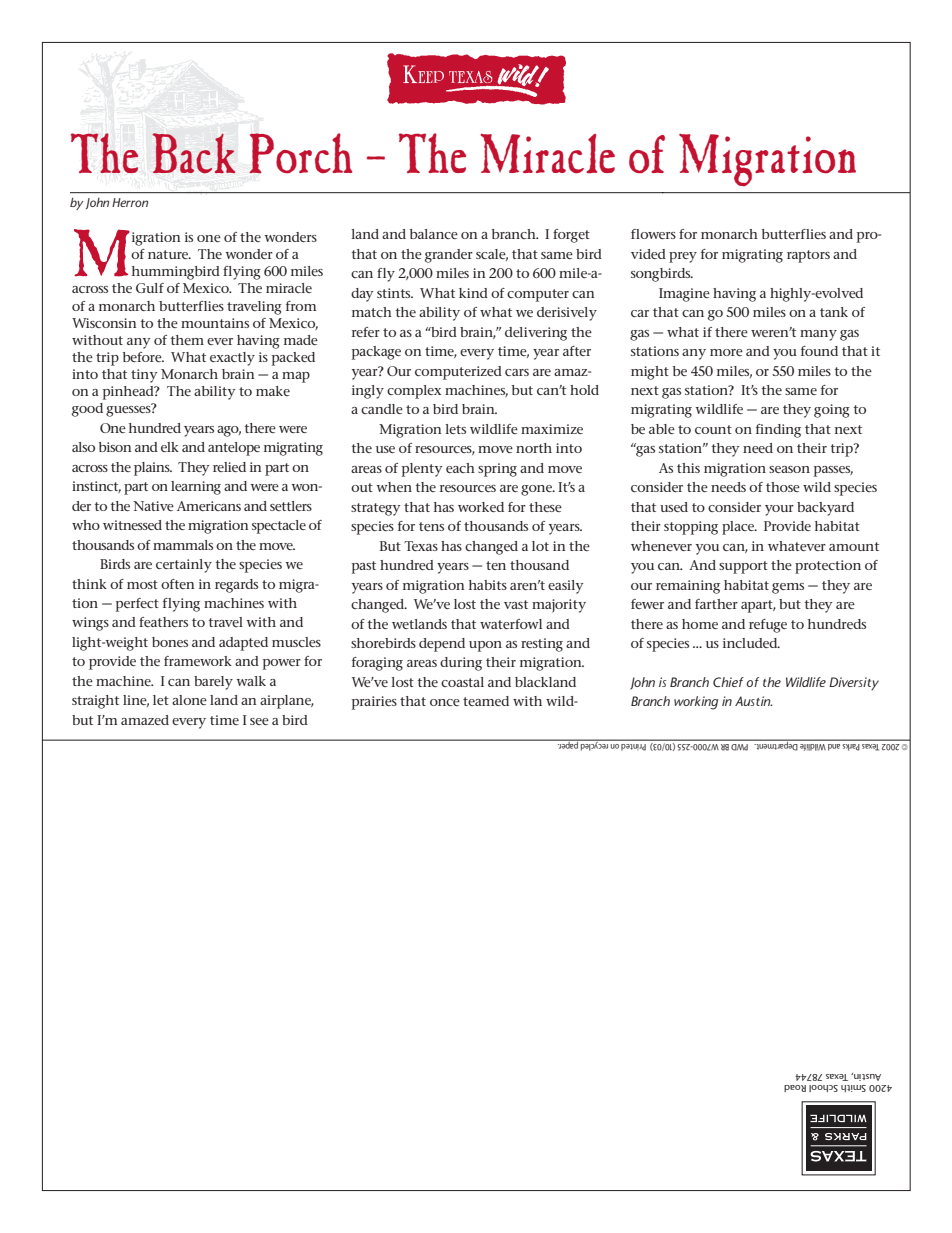  I want to click on elk, so click(170, 447).
